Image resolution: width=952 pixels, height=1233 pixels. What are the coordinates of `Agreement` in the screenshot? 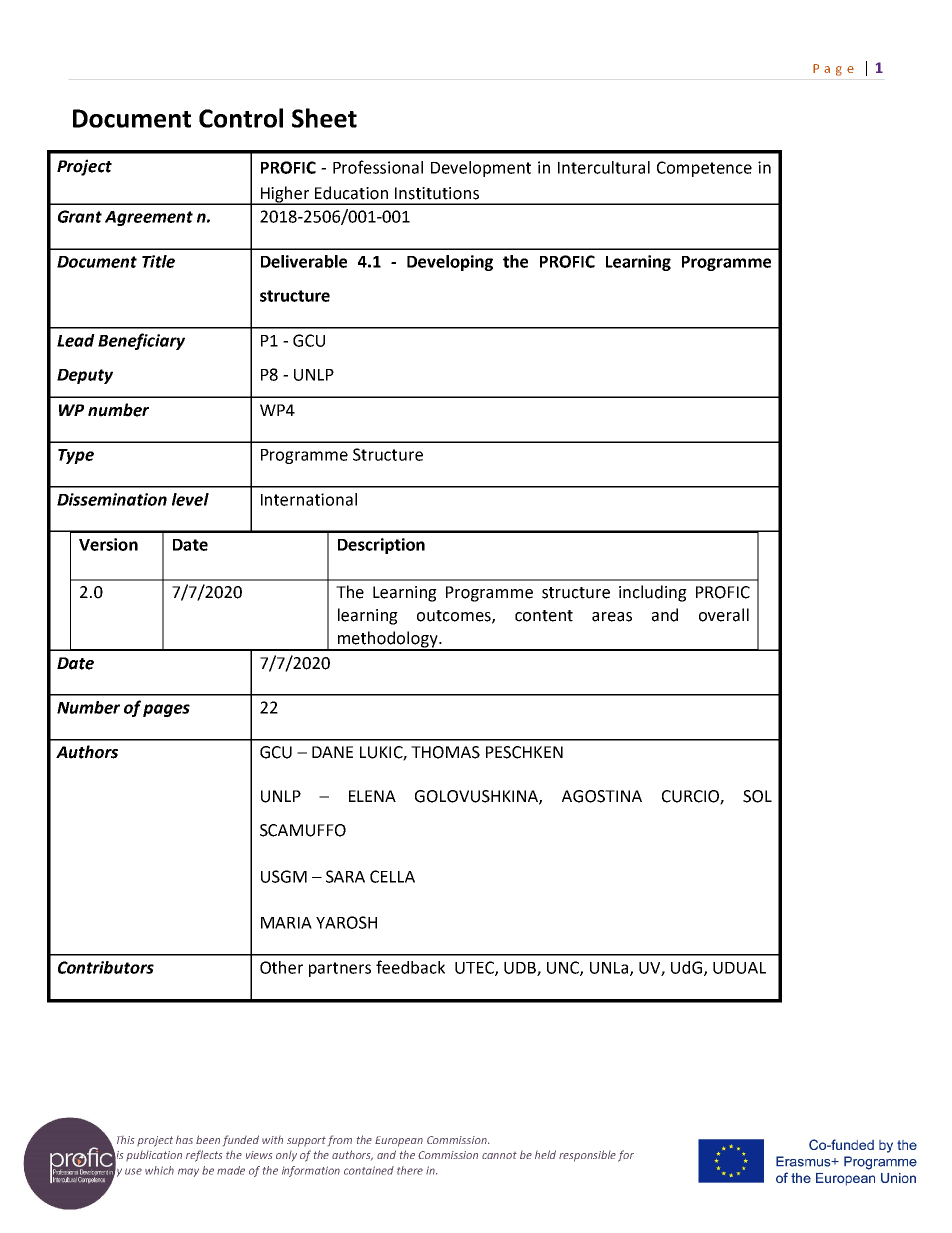 It's located at (149, 218).
